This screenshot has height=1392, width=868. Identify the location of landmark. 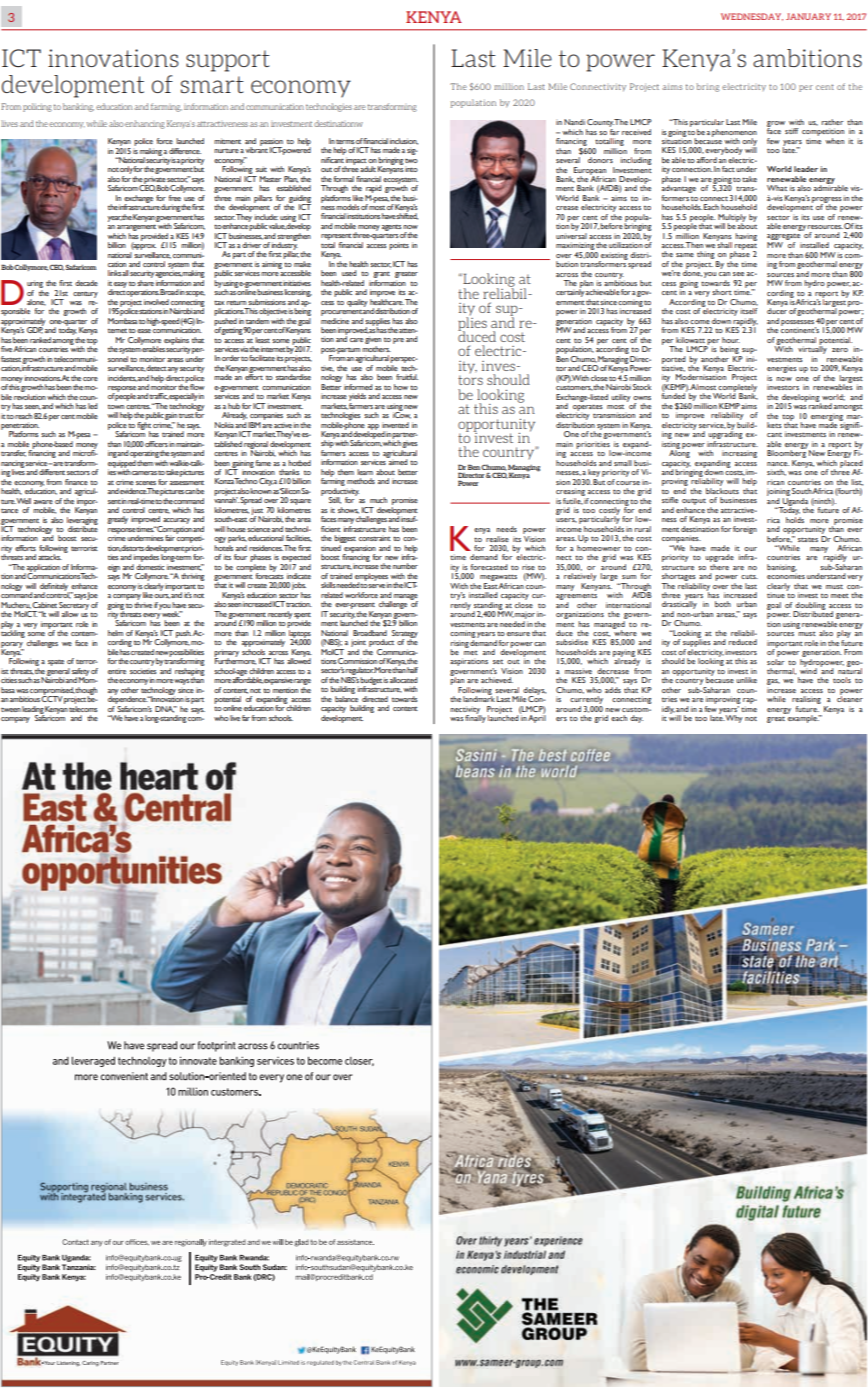
(479, 698).
